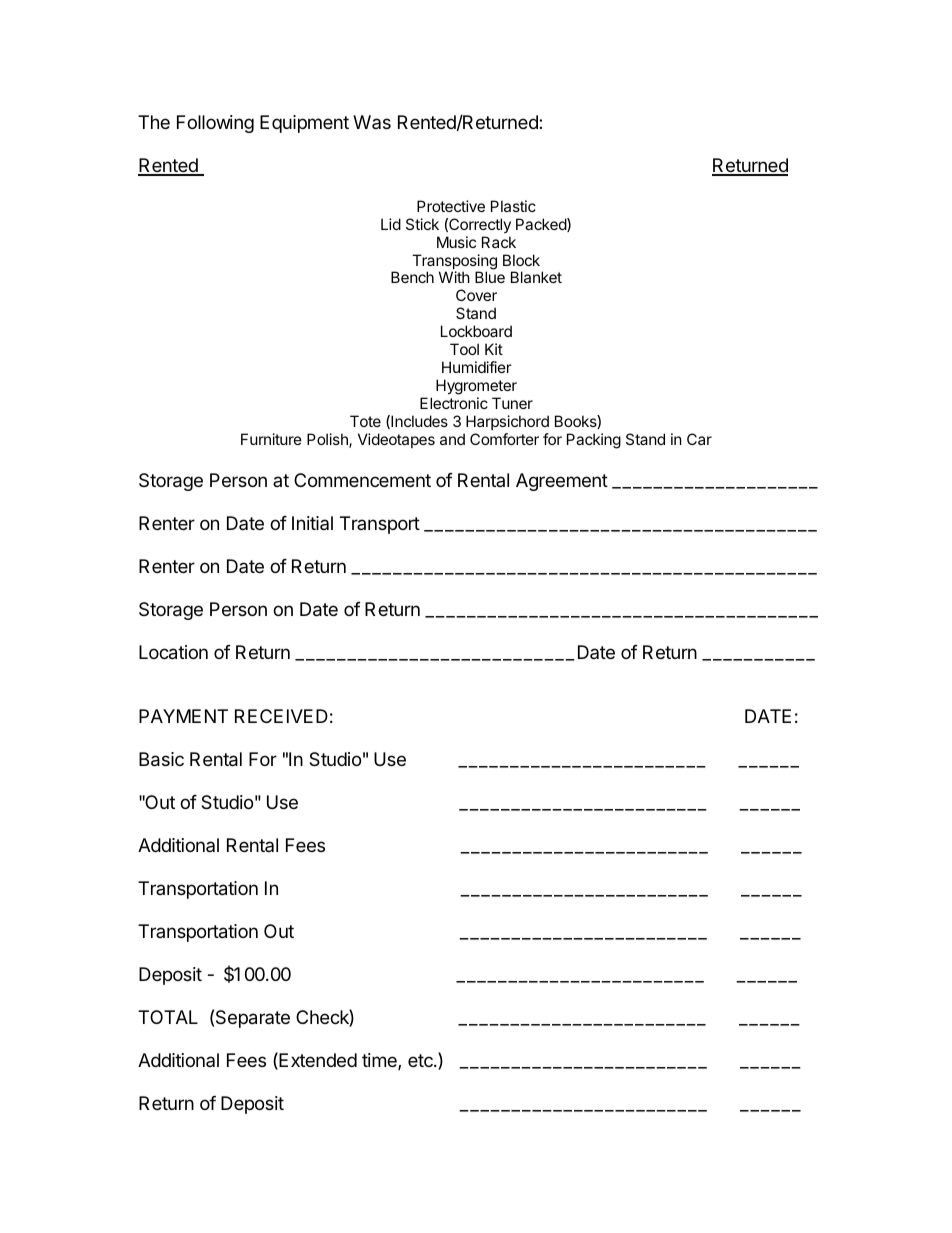 This screenshot has width=952, height=1233. Describe the element at coordinates (173, 652) in the screenshot. I see `Location` at that location.
